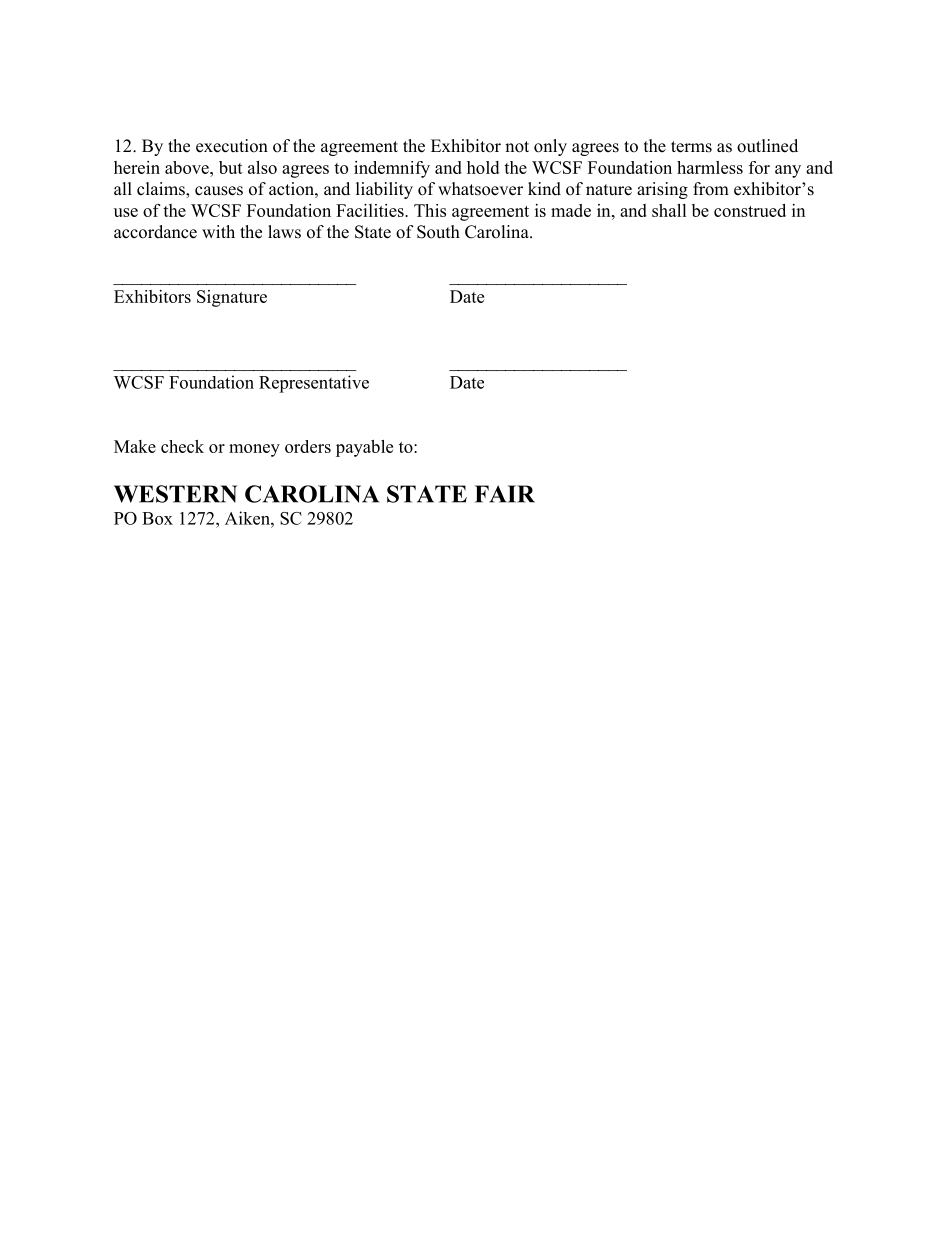 The width and height of the page is (952, 1233). Describe the element at coordinates (710, 167) in the page. I see `harmless` at that location.
